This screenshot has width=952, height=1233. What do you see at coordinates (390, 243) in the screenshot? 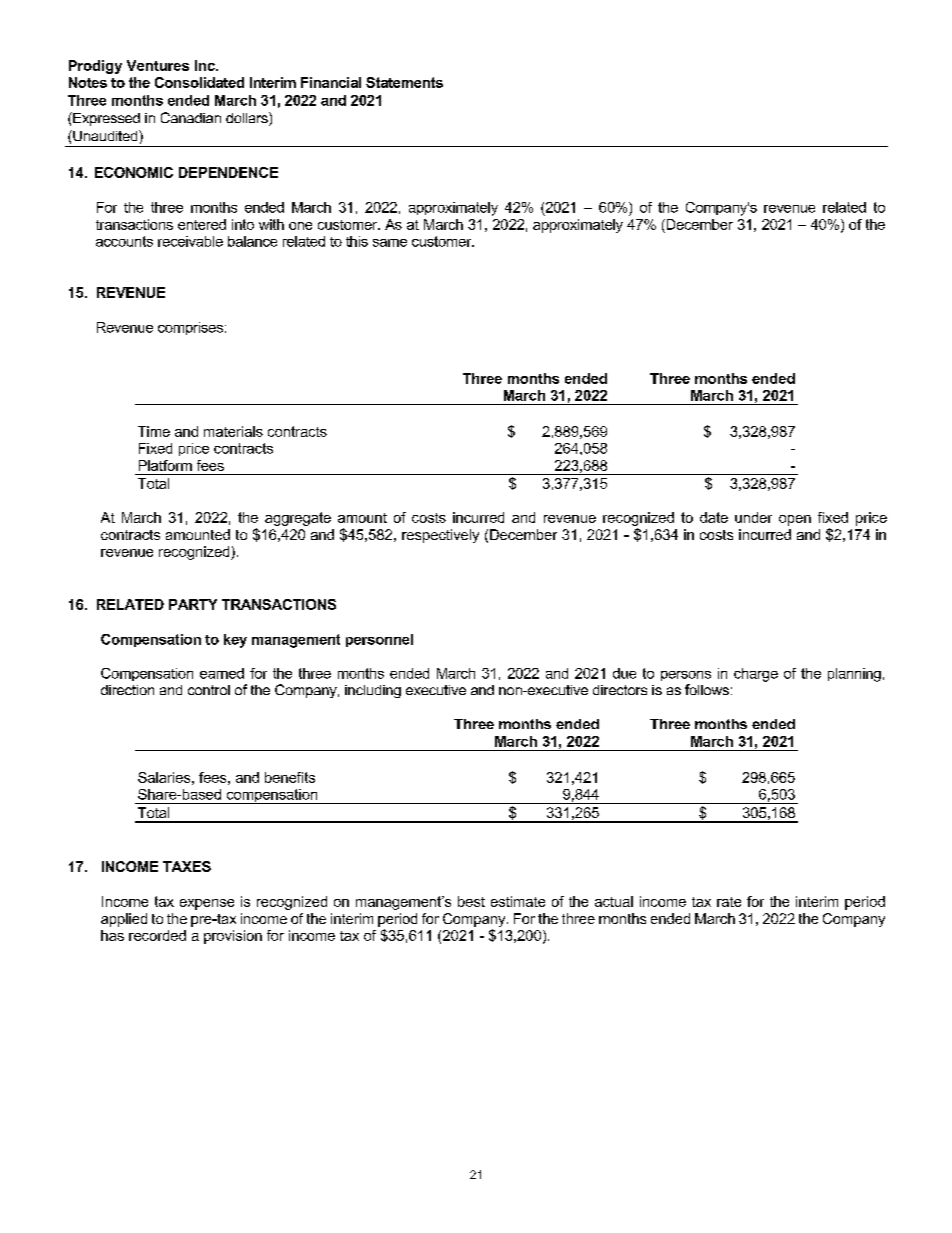
I see `same` at bounding box center [390, 243].
